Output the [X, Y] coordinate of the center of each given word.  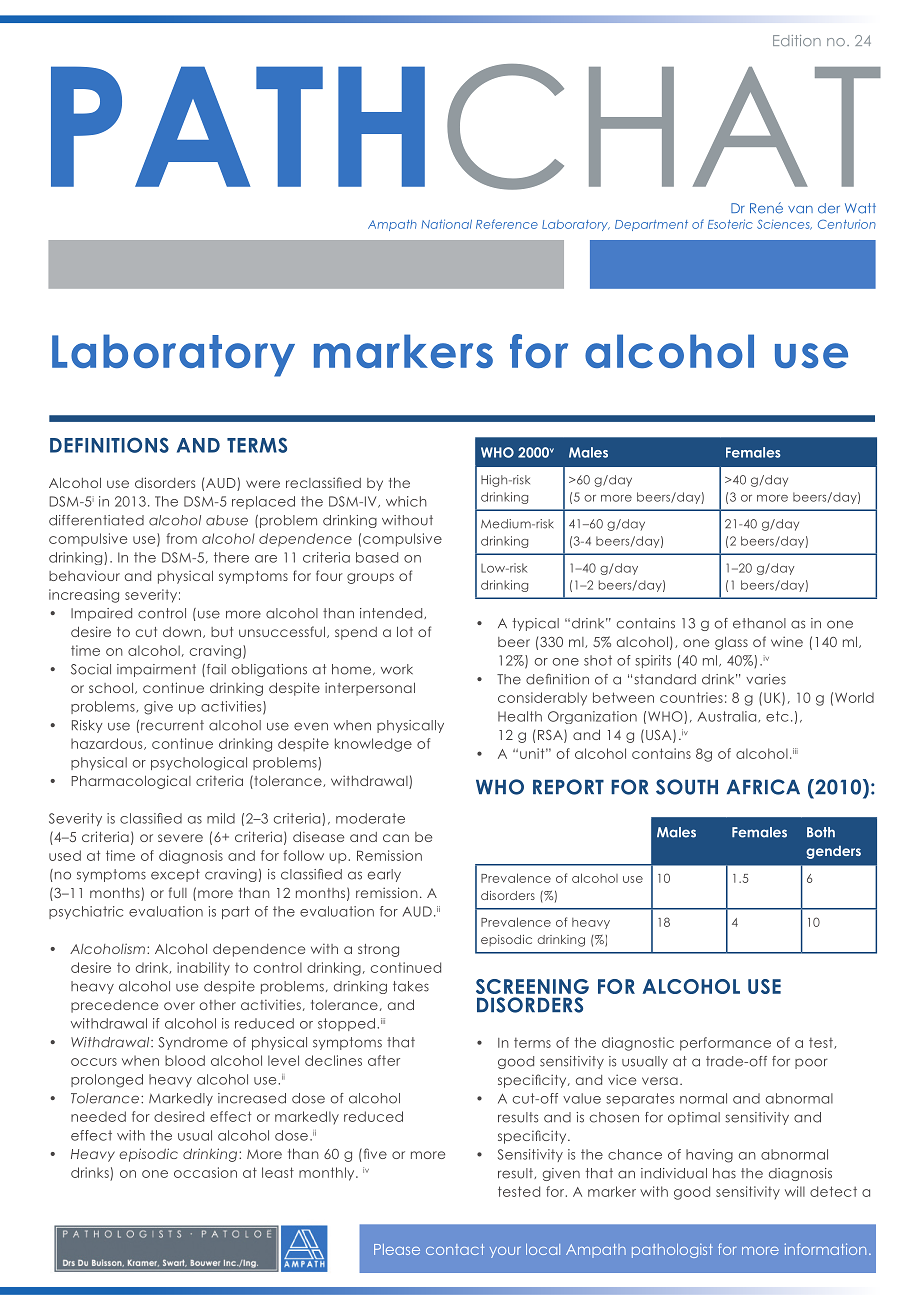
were [263, 484]
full [178, 892]
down [182, 632]
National [447, 224]
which [406, 501]
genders [833, 852]
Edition [797, 40]
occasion [205, 1172]
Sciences [784, 225]
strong [378, 950]
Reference [507, 224]
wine [787, 641]
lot [405, 632]
